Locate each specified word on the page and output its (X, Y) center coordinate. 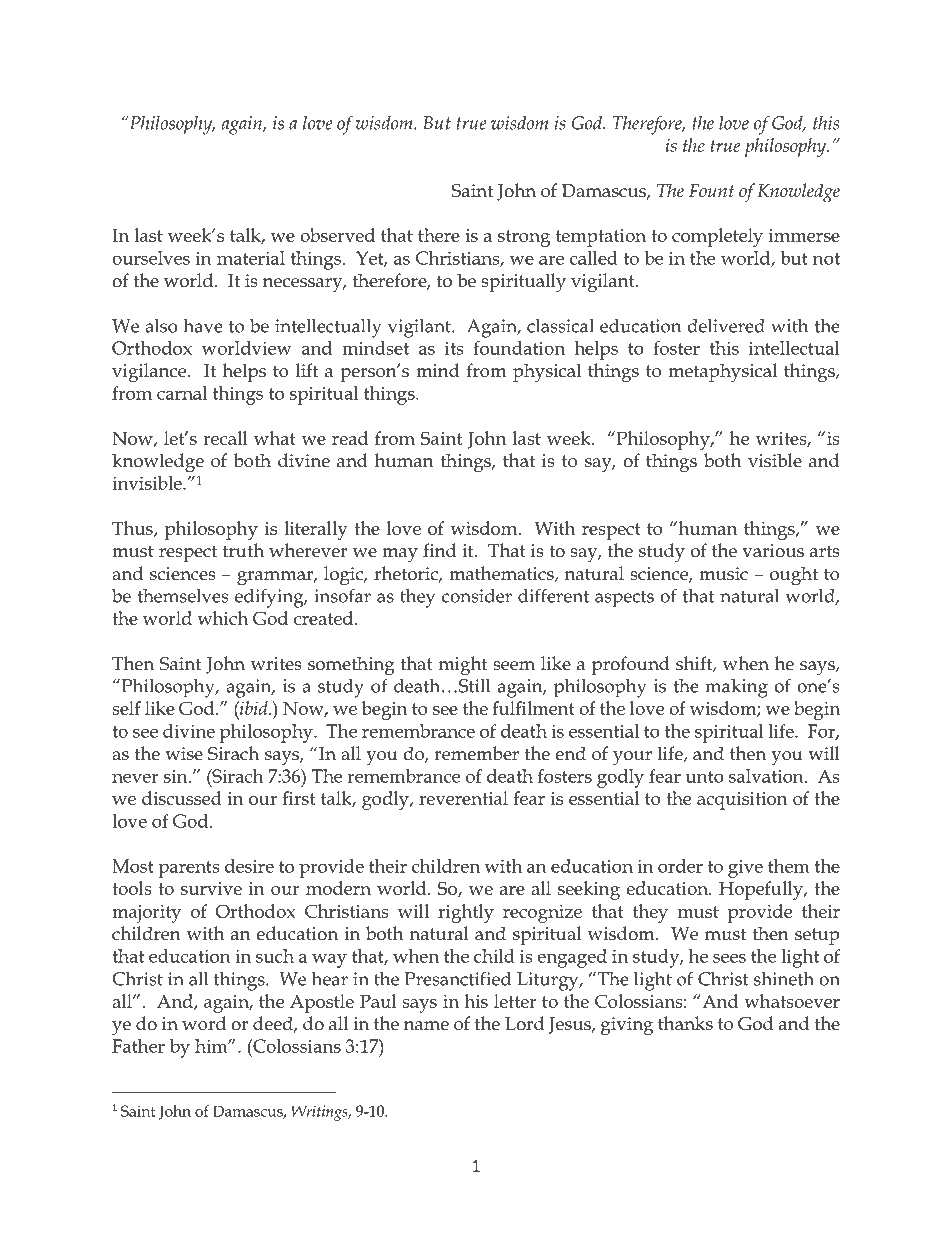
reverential (463, 798)
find (439, 550)
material (251, 258)
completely (717, 237)
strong (524, 238)
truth (243, 550)
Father (138, 1046)
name (426, 1026)
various (773, 551)
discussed (182, 798)
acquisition (742, 801)
